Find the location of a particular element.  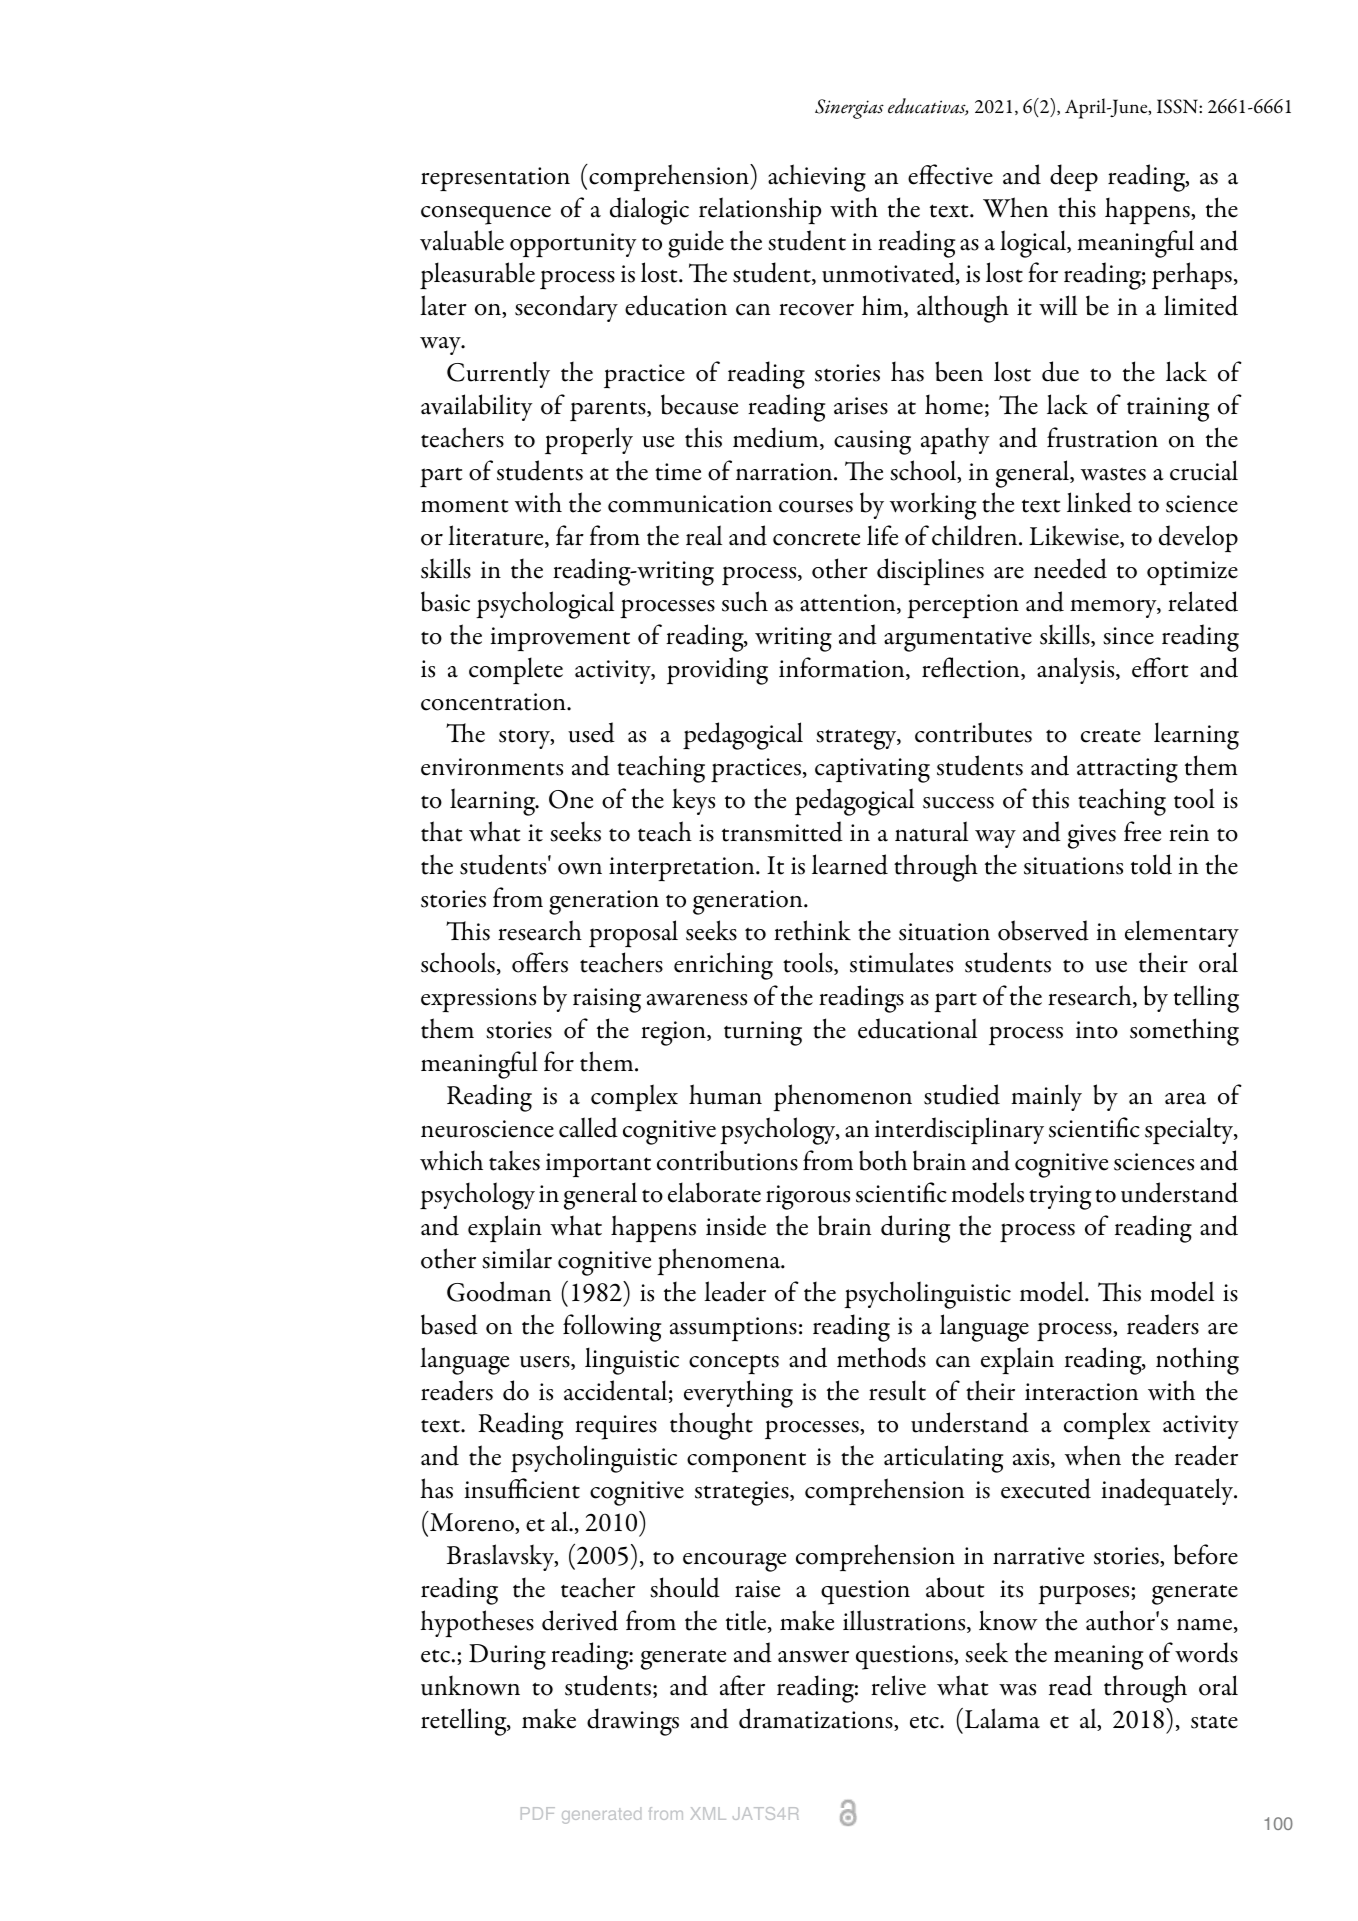

PDF is located at coordinates (538, 1813).
